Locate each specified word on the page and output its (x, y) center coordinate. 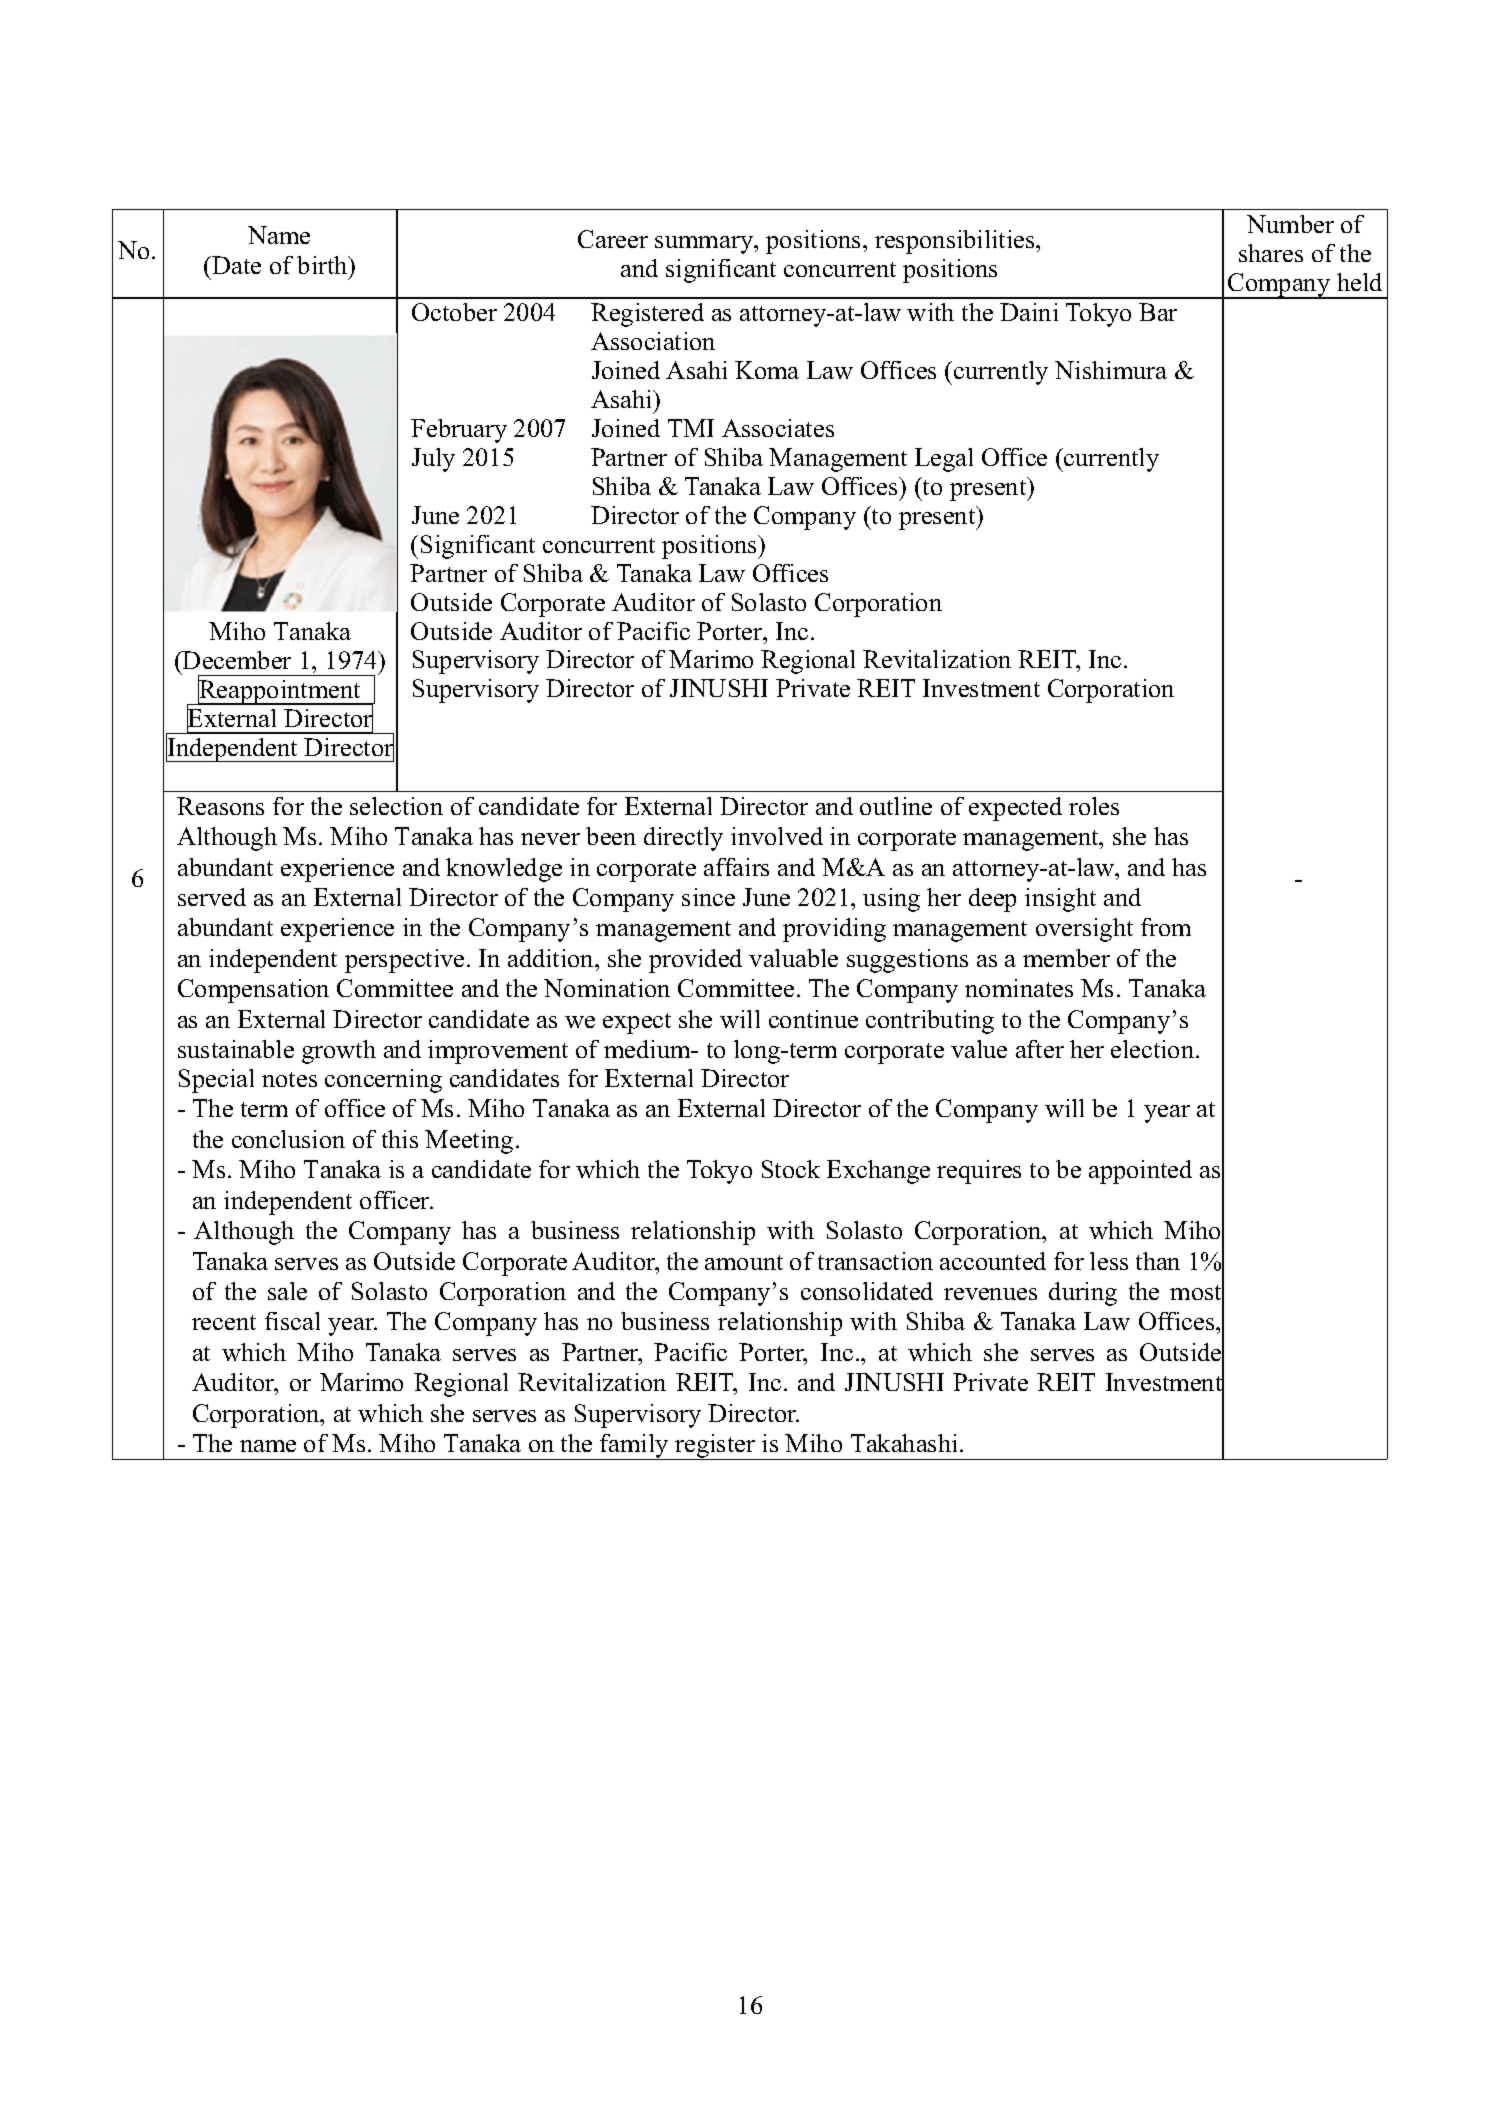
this (400, 1139)
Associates (778, 428)
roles (1094, 806)
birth (323, 265)
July (433, 460)
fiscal (292, 1321)
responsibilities (956, 242)
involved (777, 836)
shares (1271, 253)
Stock (791, 1169)
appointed (1140, 1172)
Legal (944, 460)
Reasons (220, 806)
